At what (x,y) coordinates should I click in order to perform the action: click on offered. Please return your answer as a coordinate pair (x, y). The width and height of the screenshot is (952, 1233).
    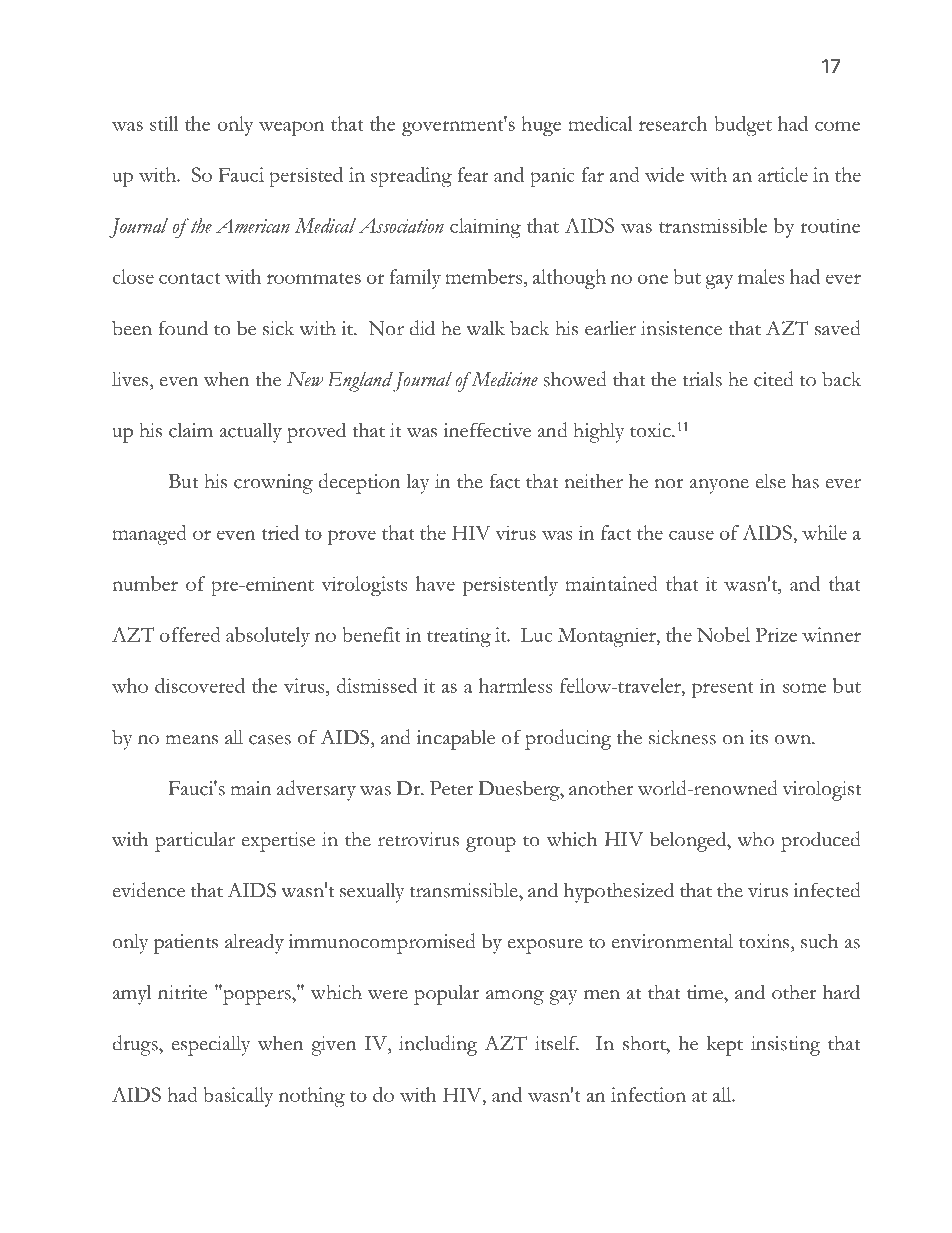
    Looking at the image, I should click on (190, 634).
